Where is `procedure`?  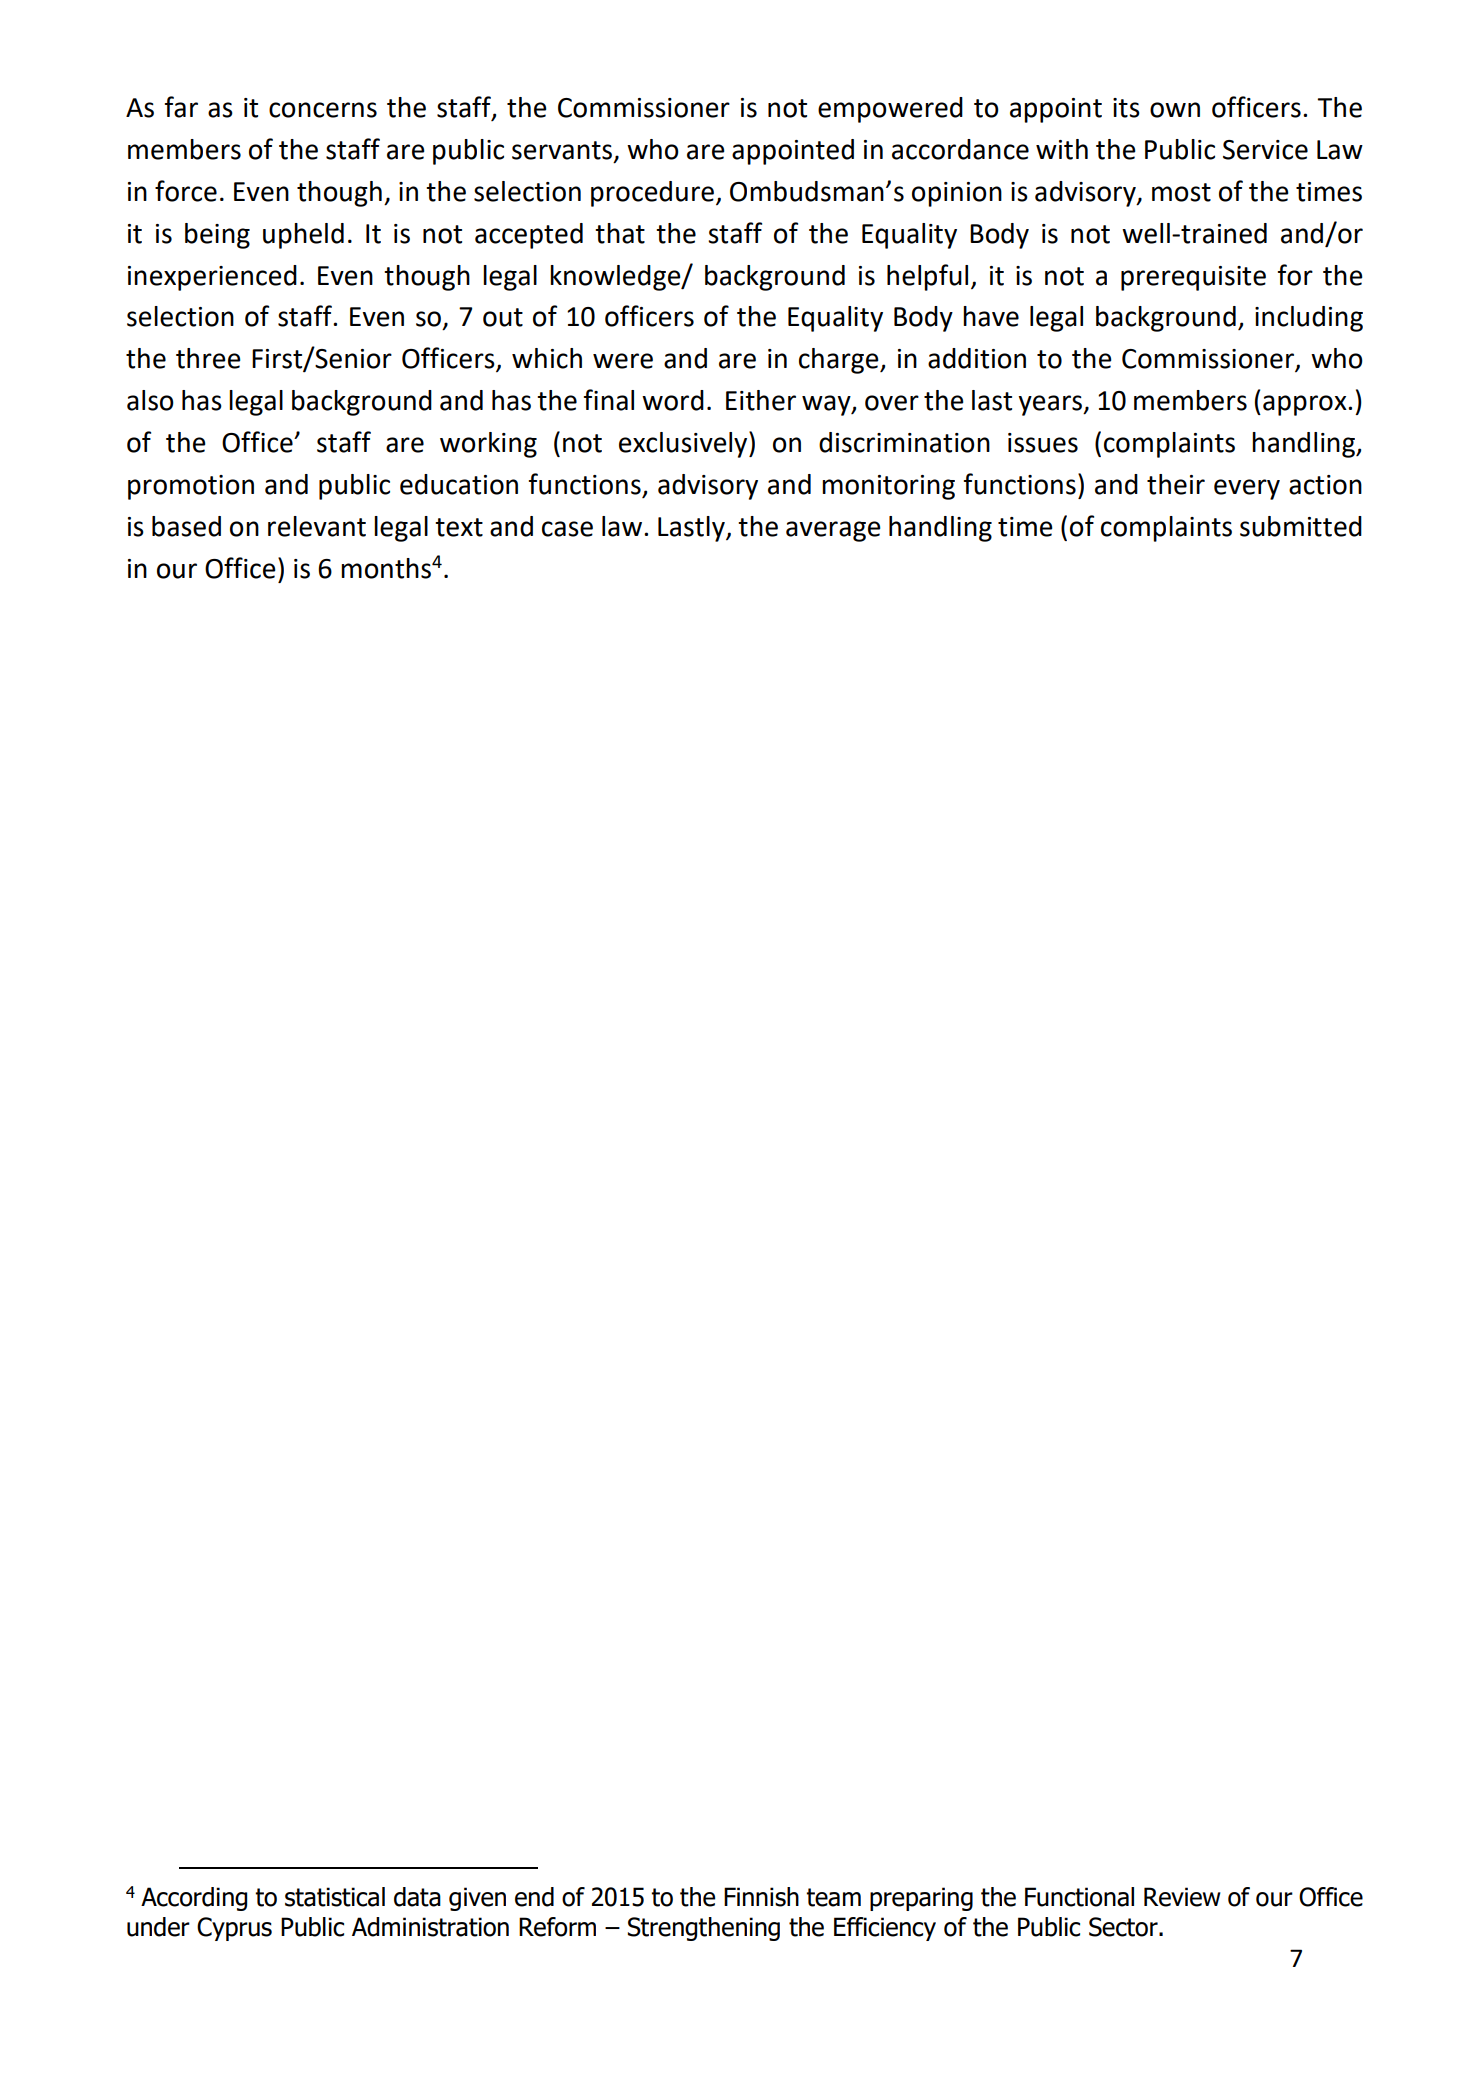
procedure is located at coordinates (652, 194).
